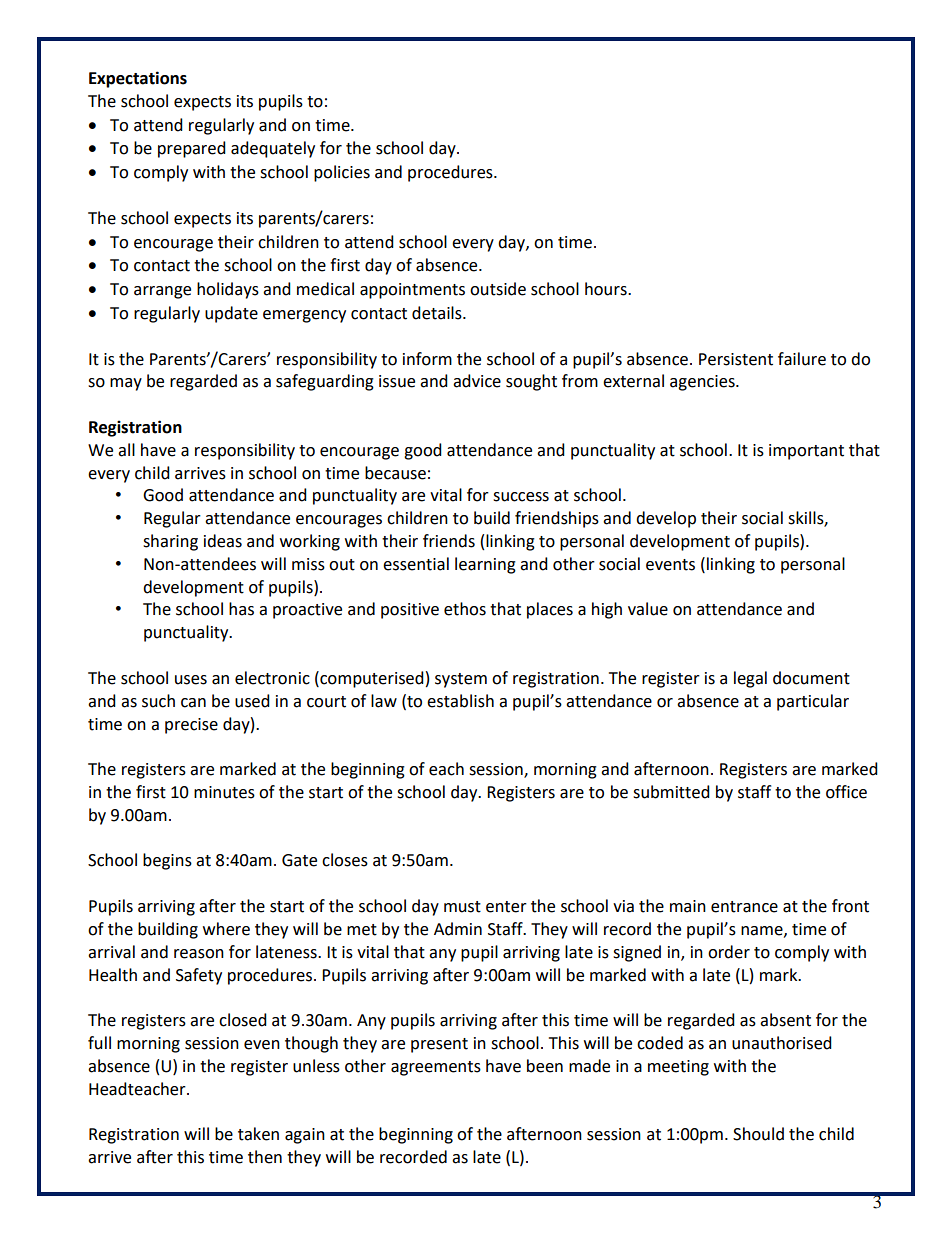 The image size is (952, 1233). Describe the element at coordinates (126, 450) in the screenshot. I see `all` at that location.
